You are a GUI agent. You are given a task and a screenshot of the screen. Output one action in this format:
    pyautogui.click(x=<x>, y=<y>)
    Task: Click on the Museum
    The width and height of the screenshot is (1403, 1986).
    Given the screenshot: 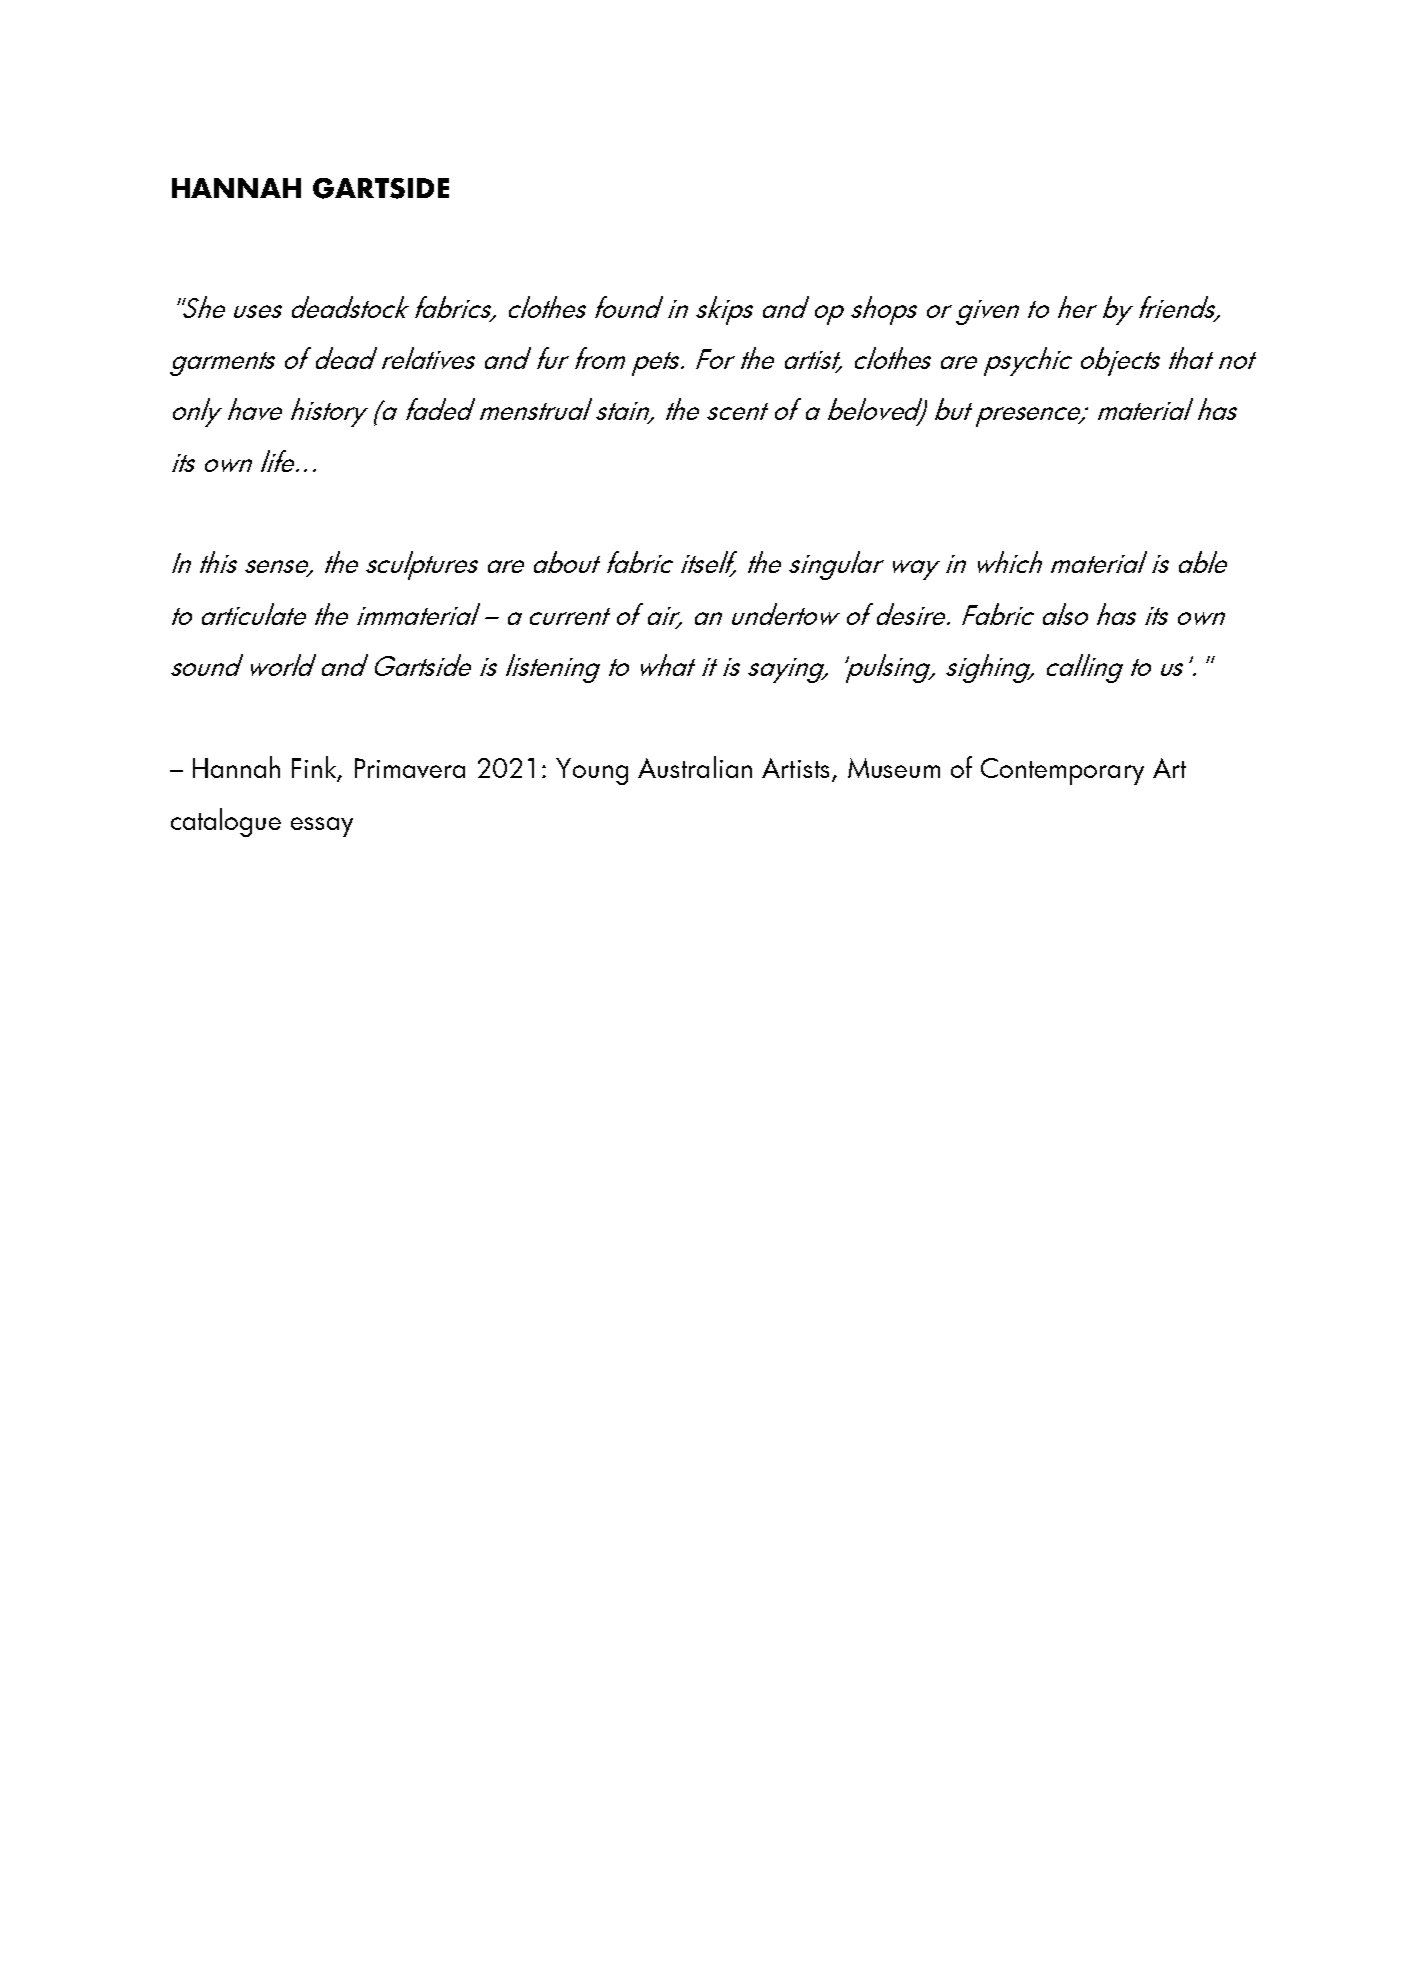 What is the action you would take?
    pyautogui.click(x=894, y=768)
